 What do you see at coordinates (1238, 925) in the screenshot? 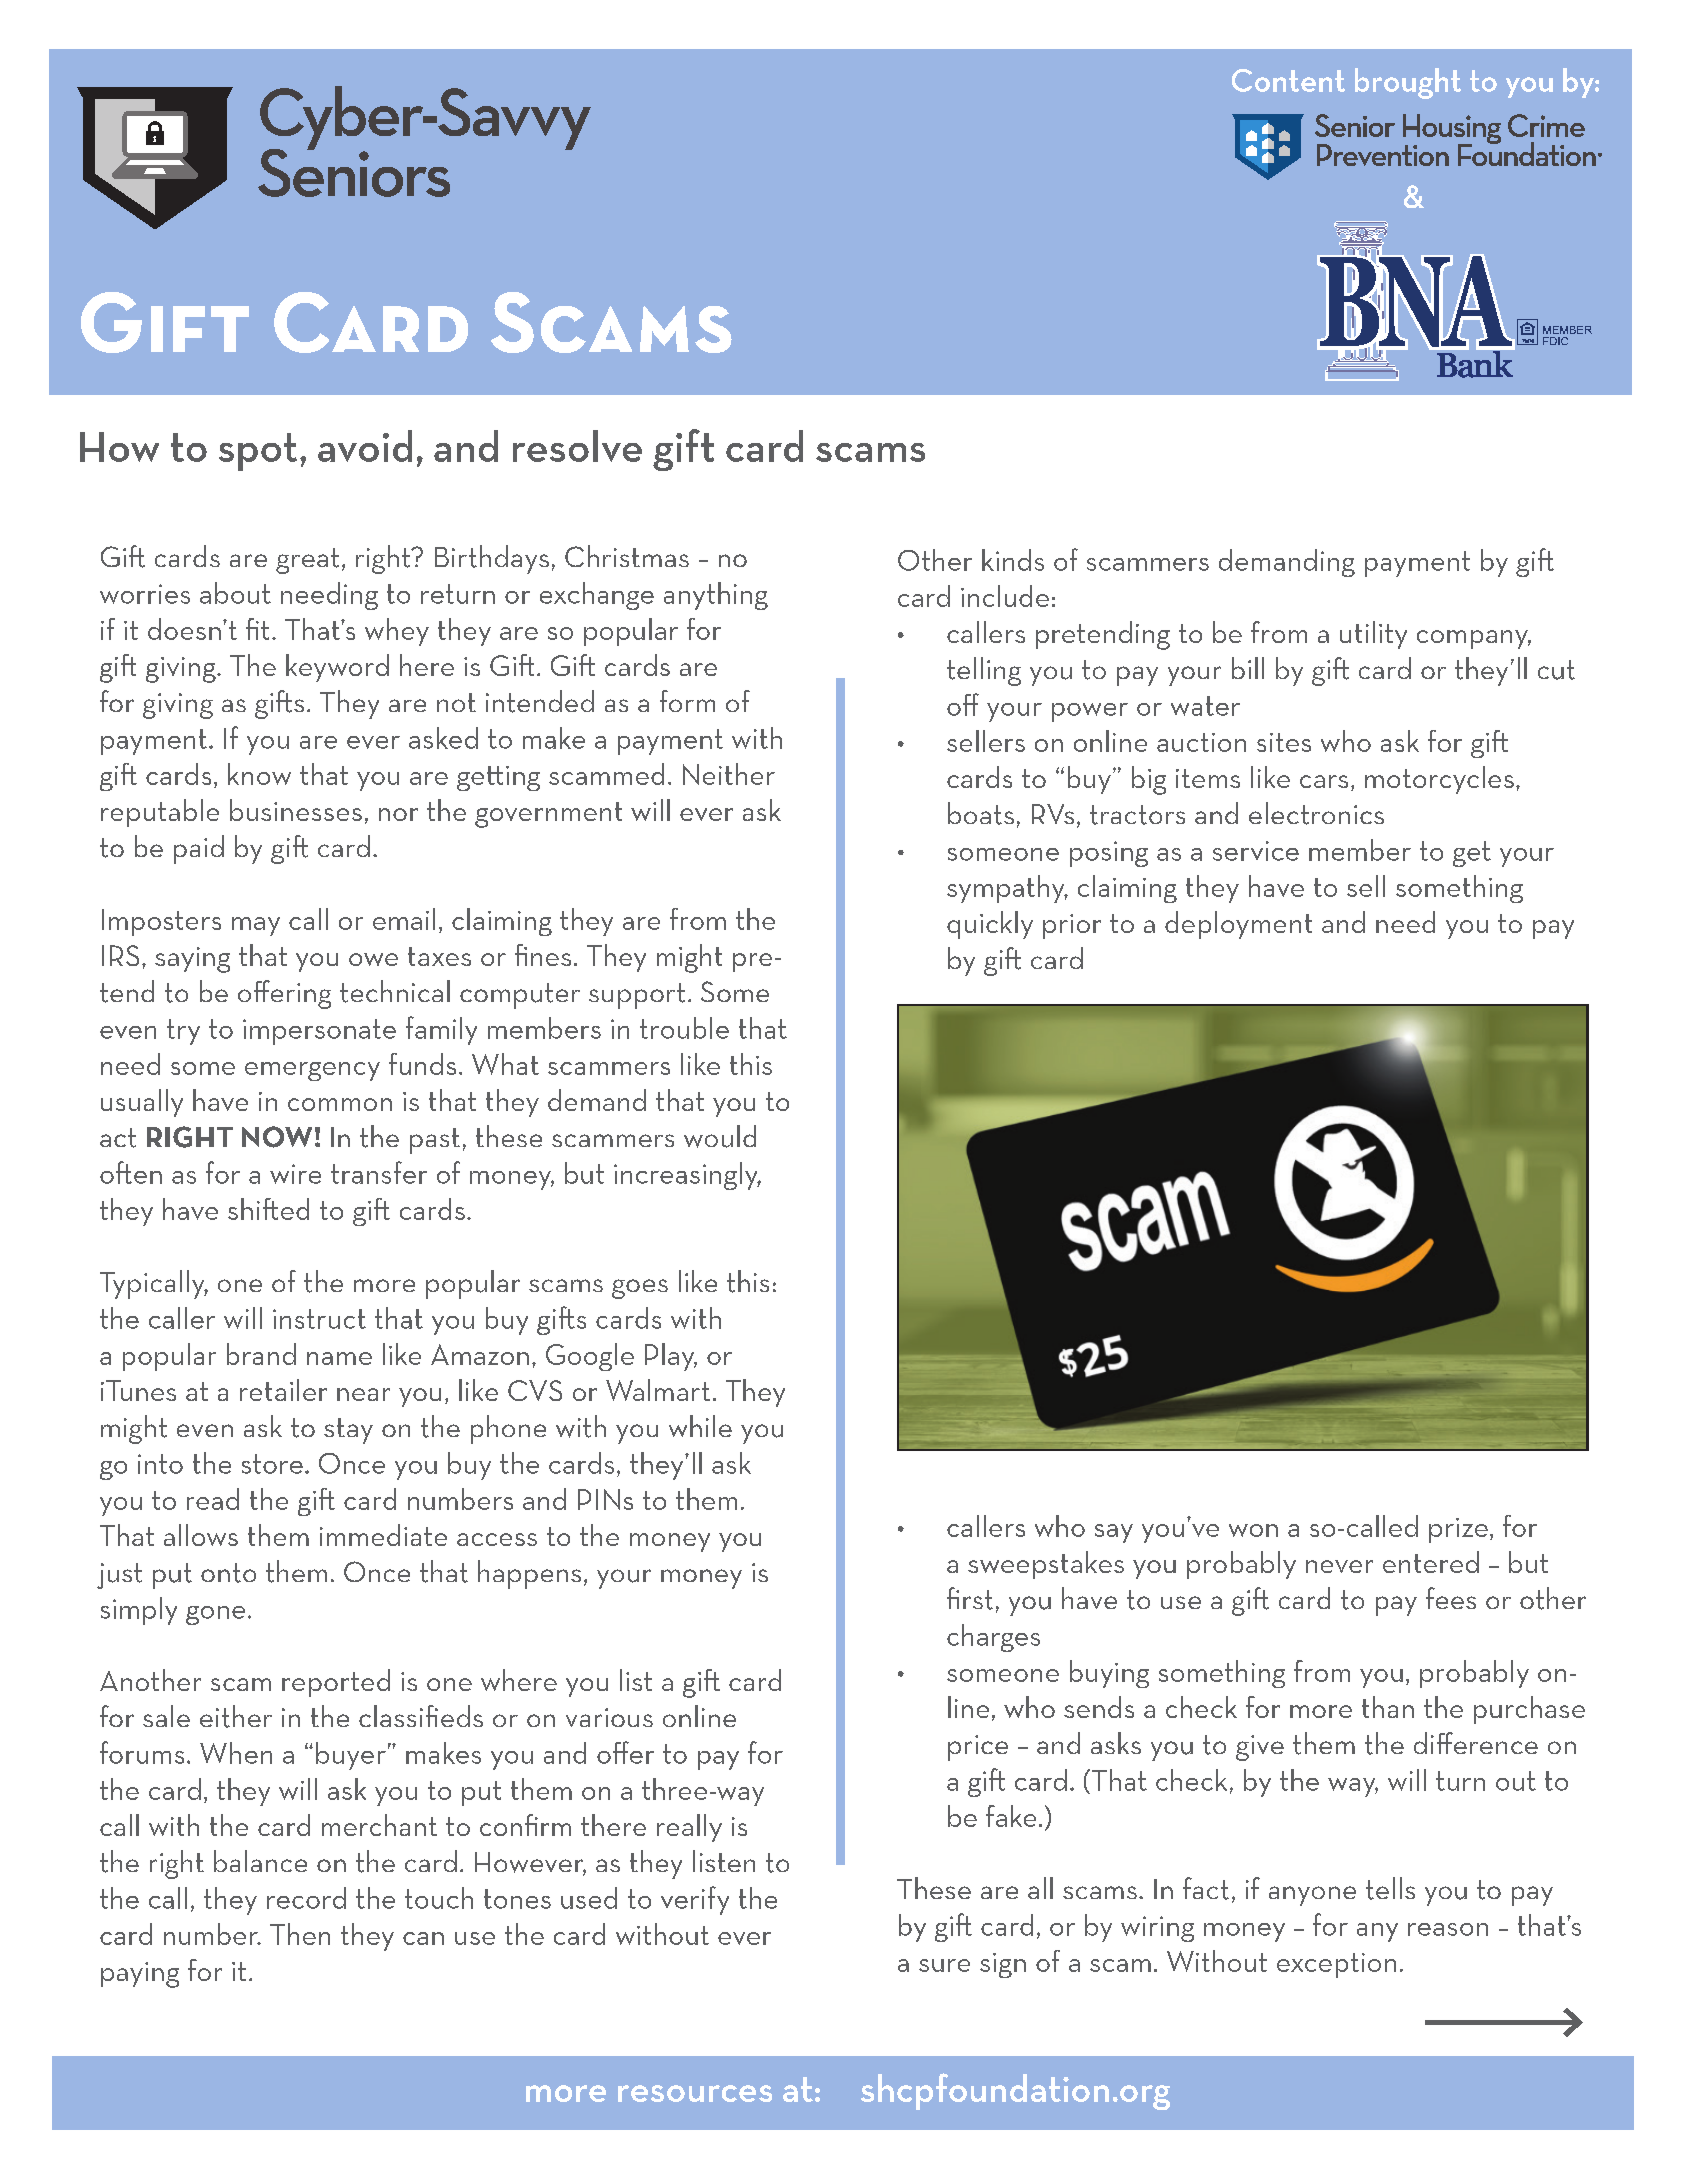
I see `deployment` at bounding box center [1238, 925].
